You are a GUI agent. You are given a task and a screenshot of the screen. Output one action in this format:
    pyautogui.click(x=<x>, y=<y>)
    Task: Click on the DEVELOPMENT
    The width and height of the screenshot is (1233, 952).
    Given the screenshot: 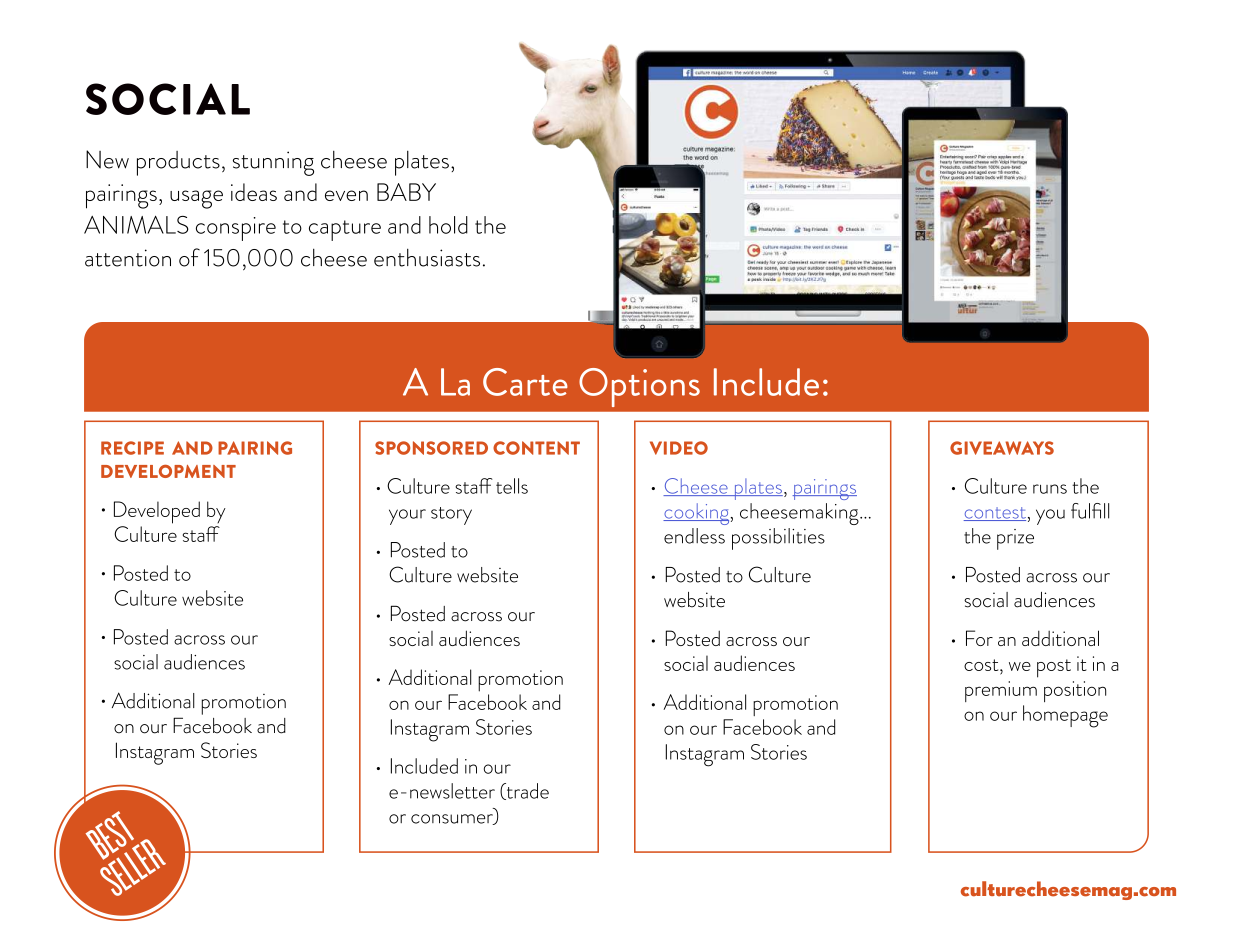 What is the action you would take?
    pyautogui.click(x=168, y=471)
